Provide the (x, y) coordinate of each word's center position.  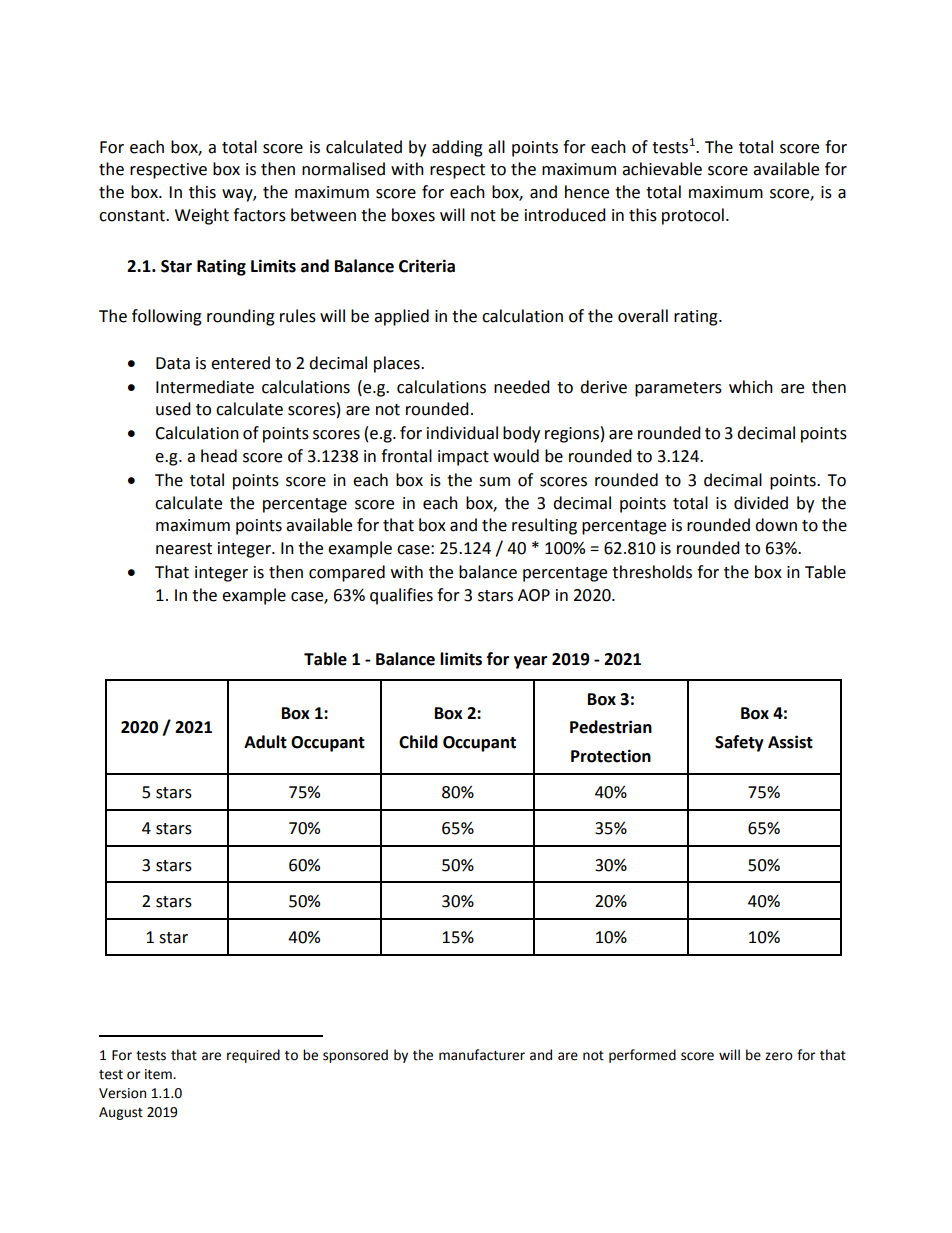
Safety (739, 743)
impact (463, 458)
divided (761, 503)
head (219, 456)
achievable (662, 169)
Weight (202, 216)
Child (418, 742)
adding (457, 148)
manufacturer (482, 1055)
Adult (265, 742)
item (159, 1074)
